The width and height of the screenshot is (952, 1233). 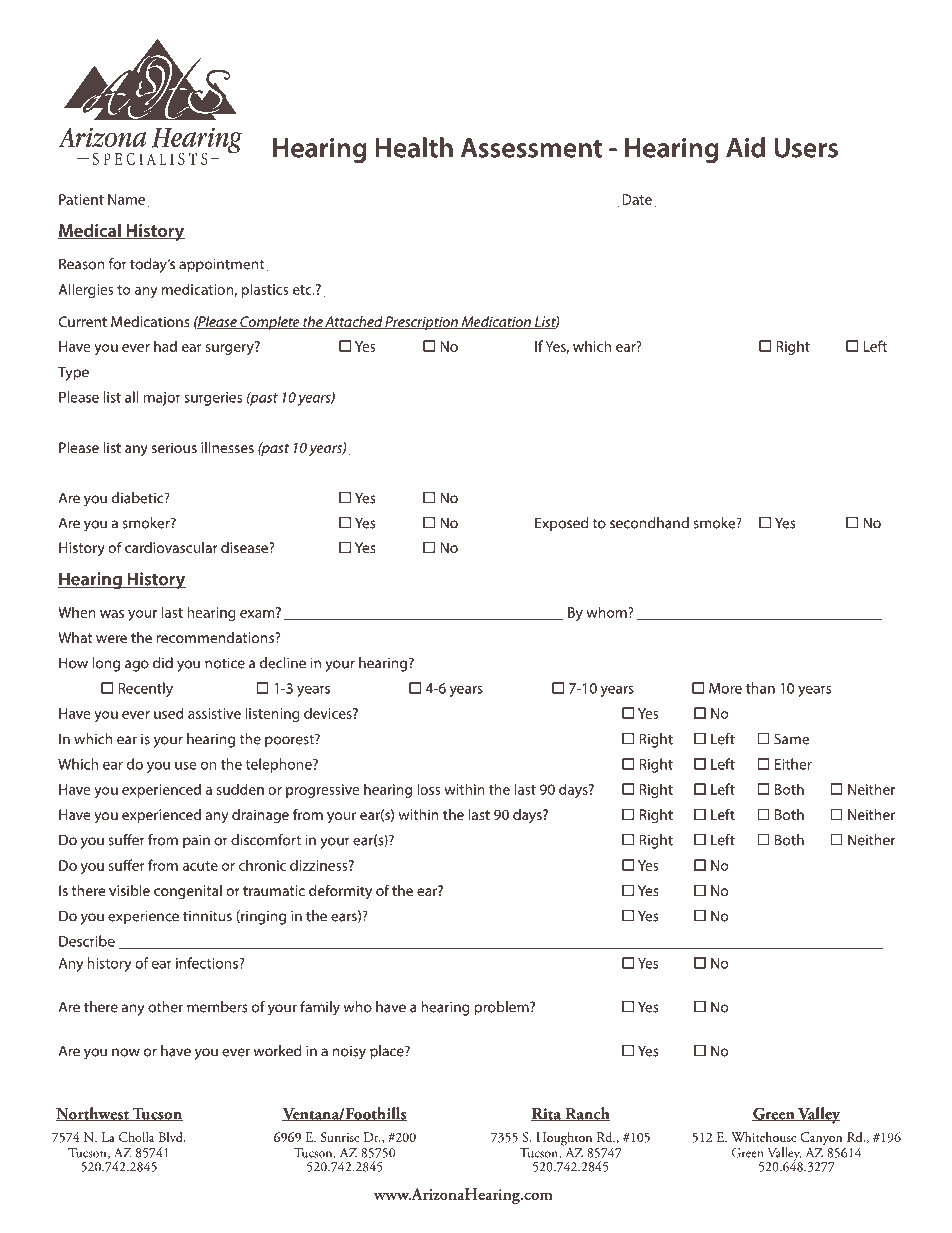 I want to click on Aid, so click(x=745, y=147).
